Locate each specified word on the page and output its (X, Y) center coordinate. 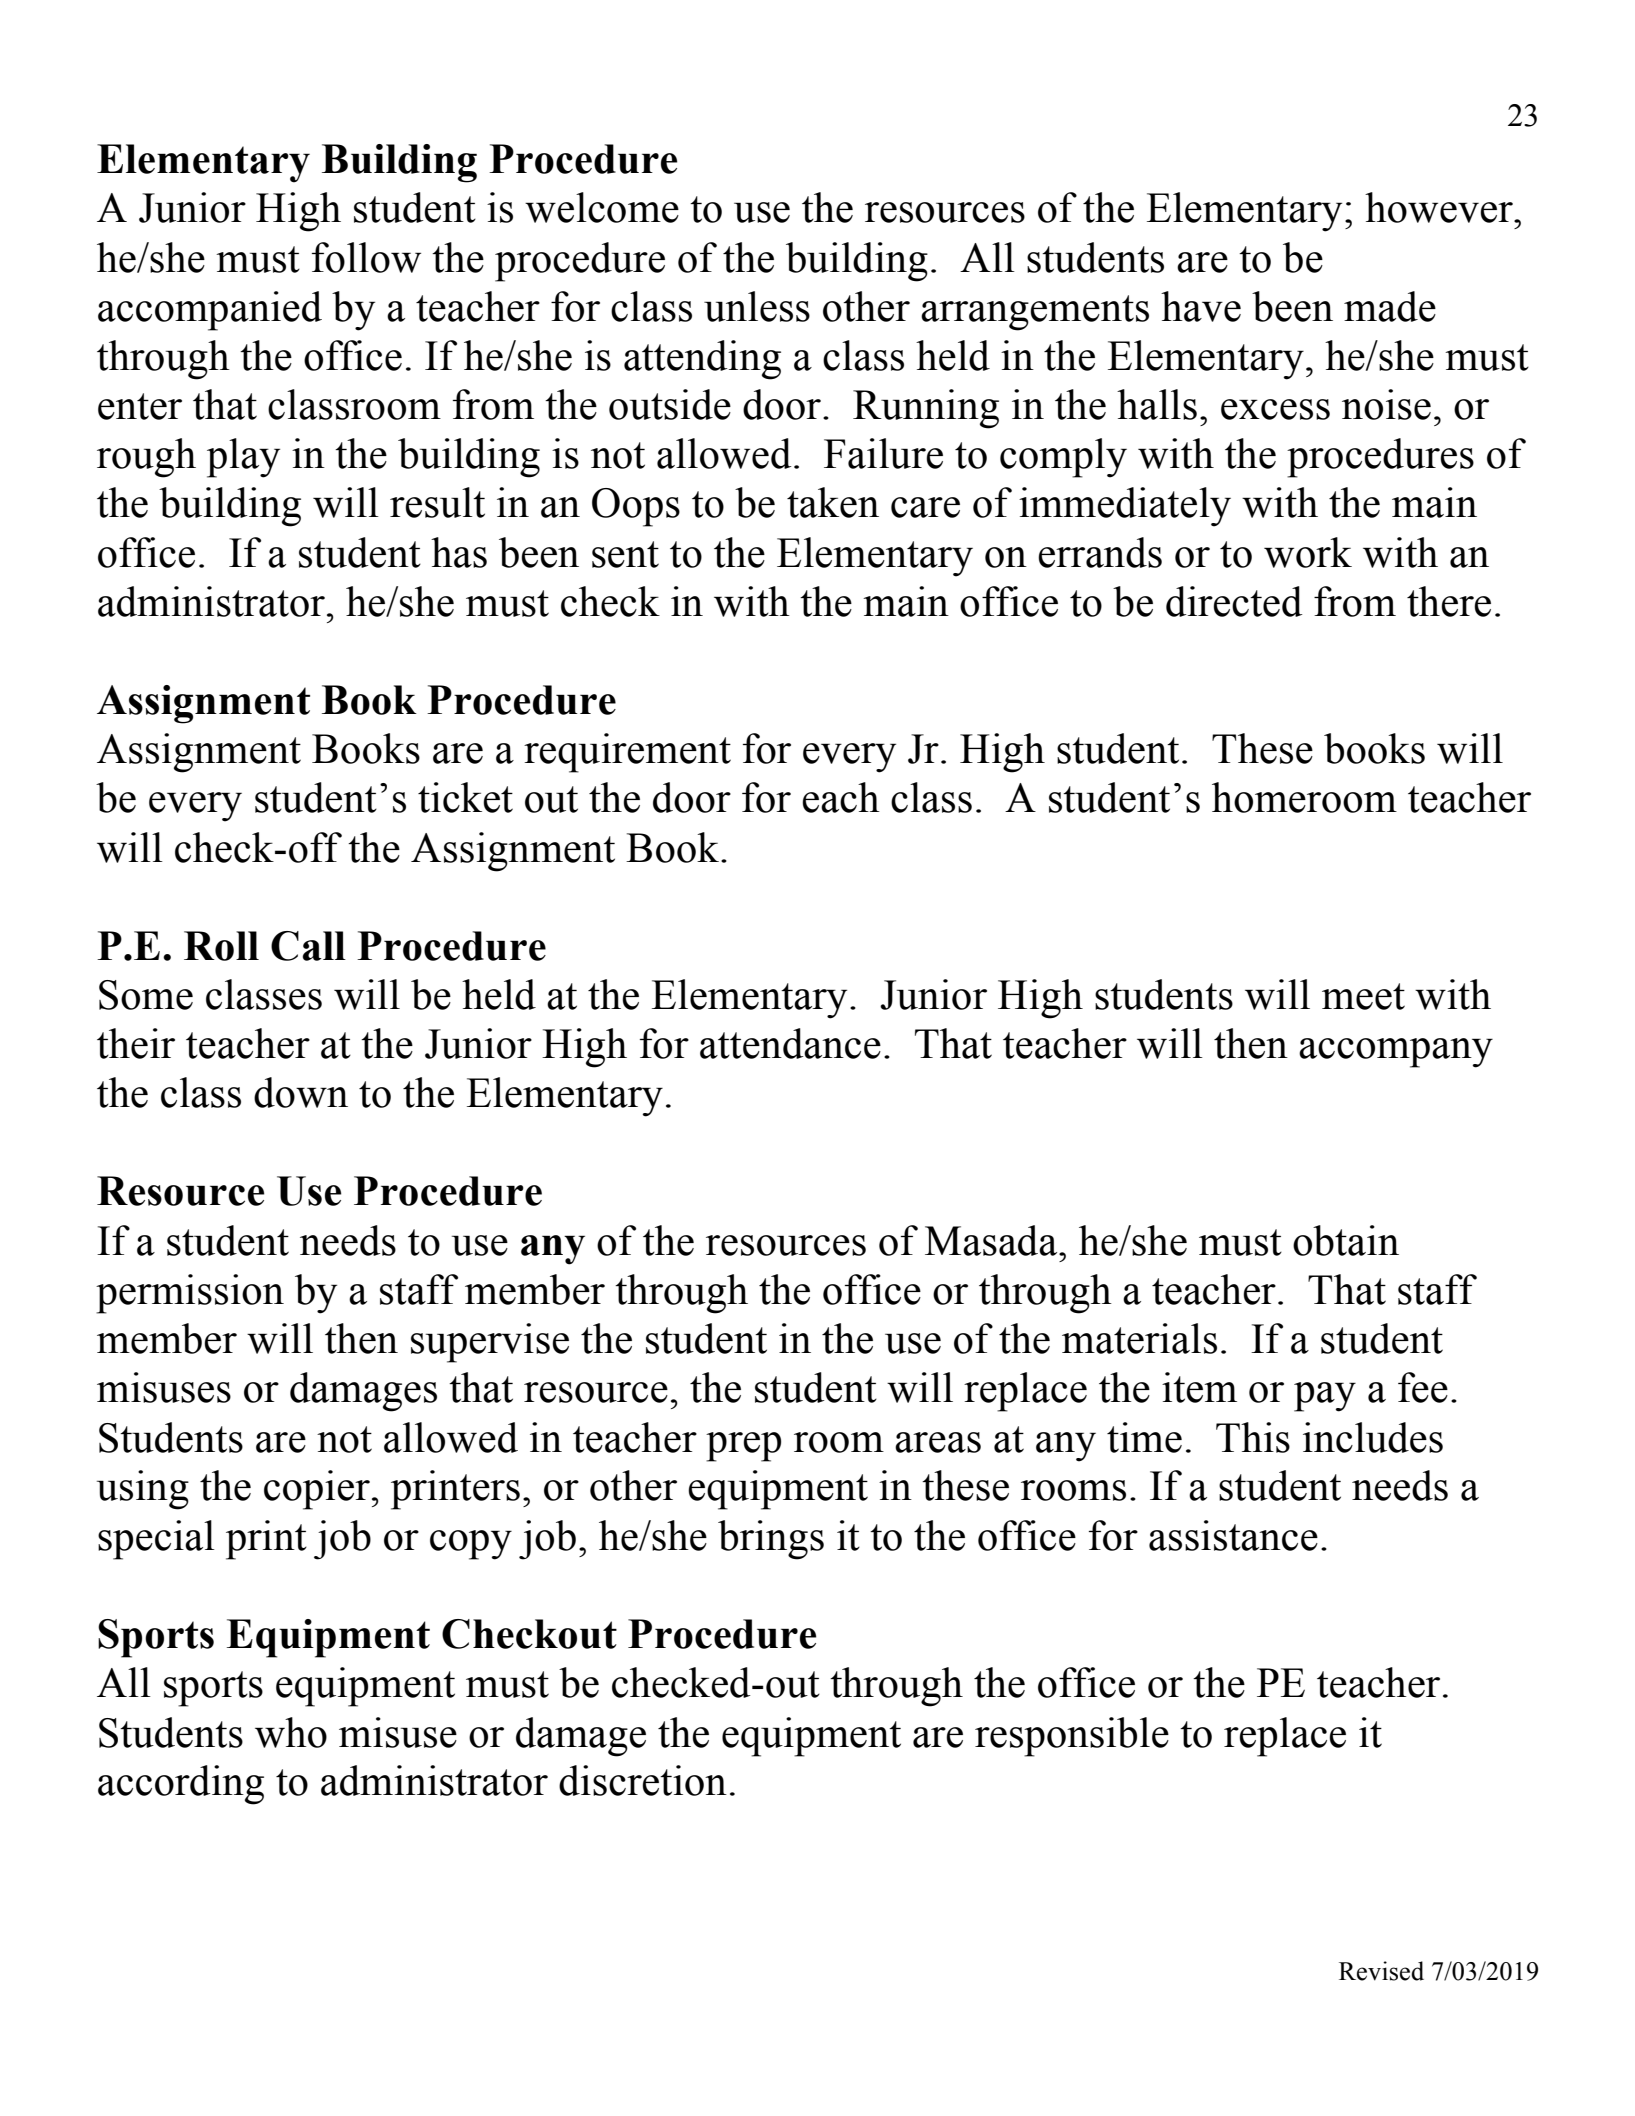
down (301, 1092)
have (1201, 306)
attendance (790, 1043)
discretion (643, 1780)
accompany (1396, 1053)
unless (757, 306)
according (181, 1785)
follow (366, 257)
